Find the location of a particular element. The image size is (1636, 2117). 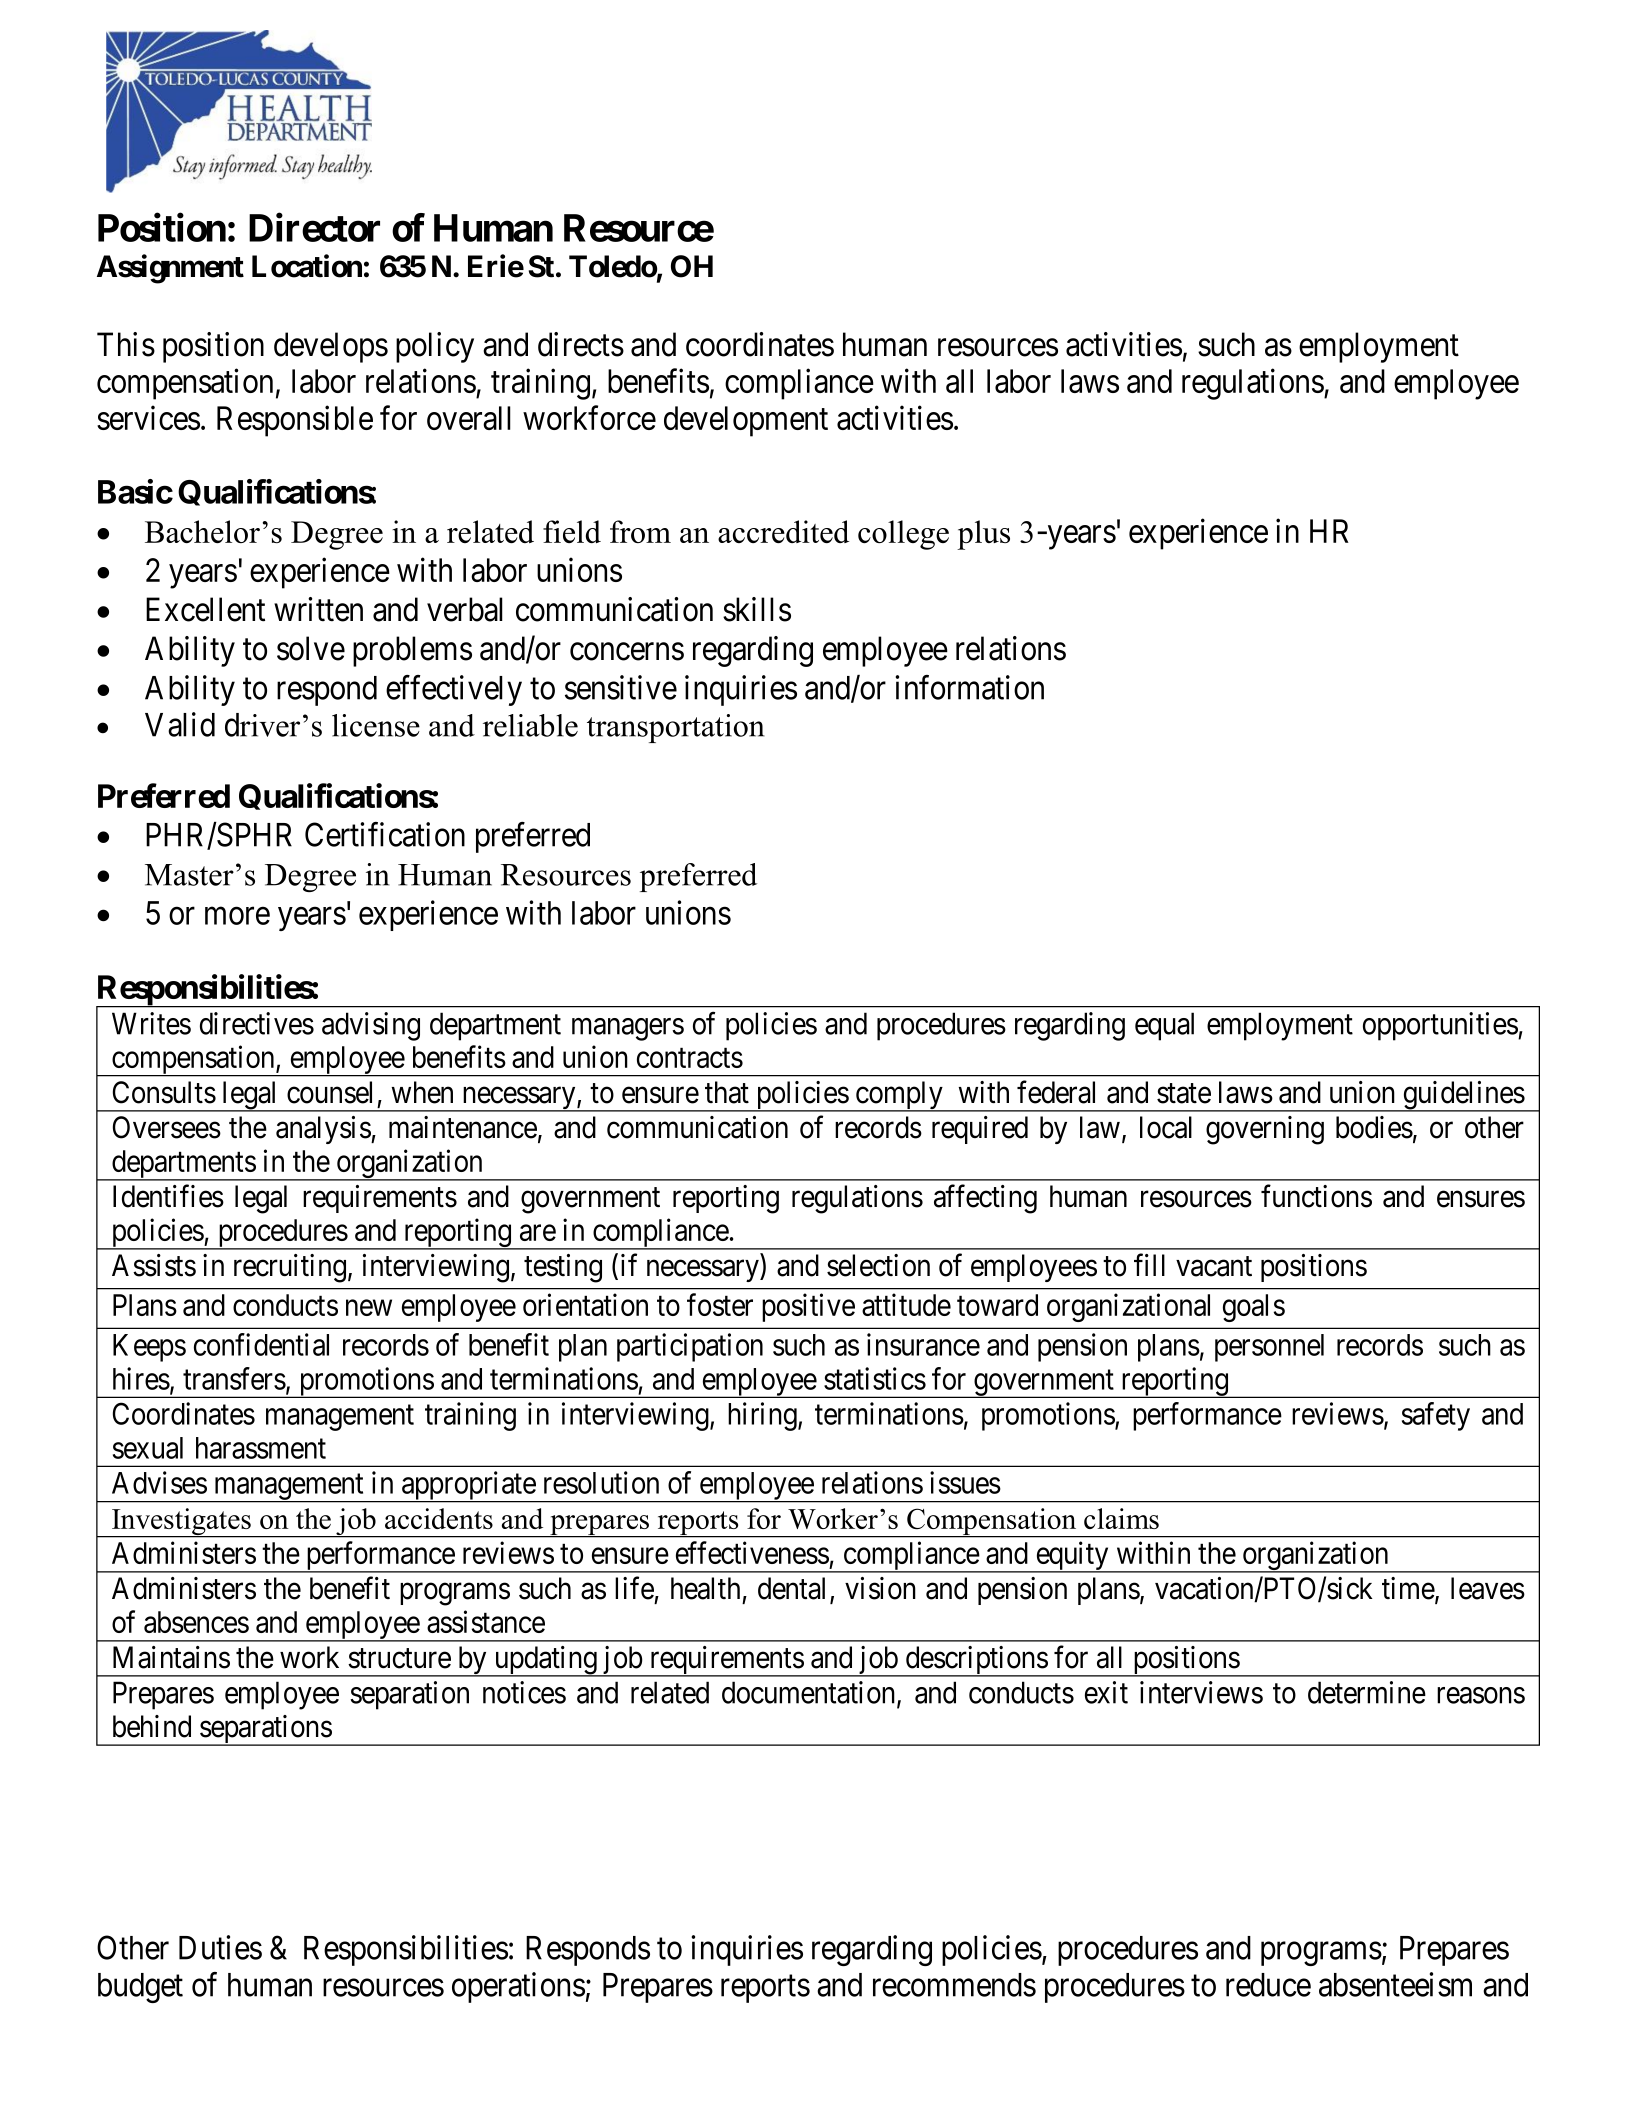

Certification is located at coordinates (385, 834).
